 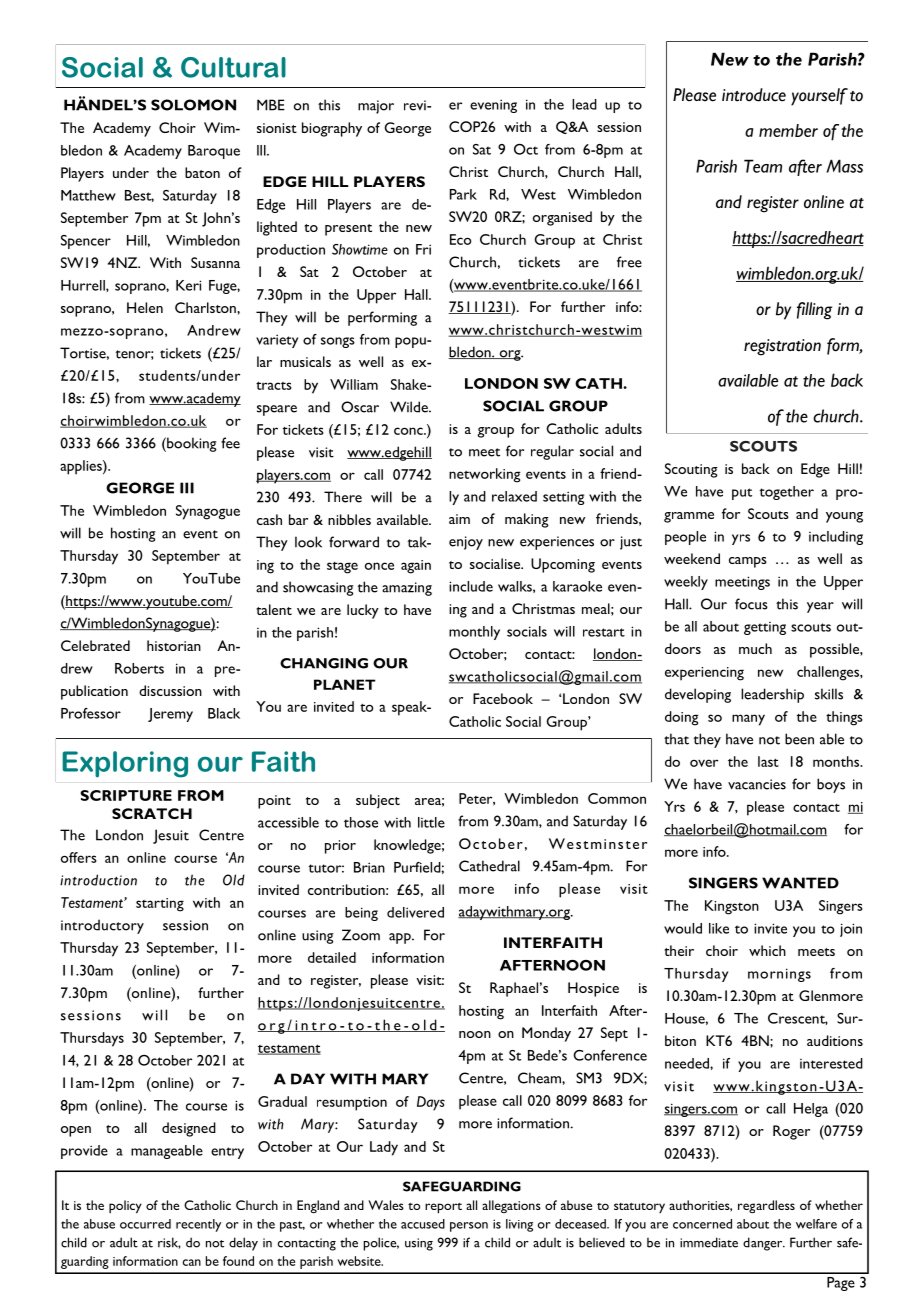 I want to click on networking, so click(x=485, y=475).
